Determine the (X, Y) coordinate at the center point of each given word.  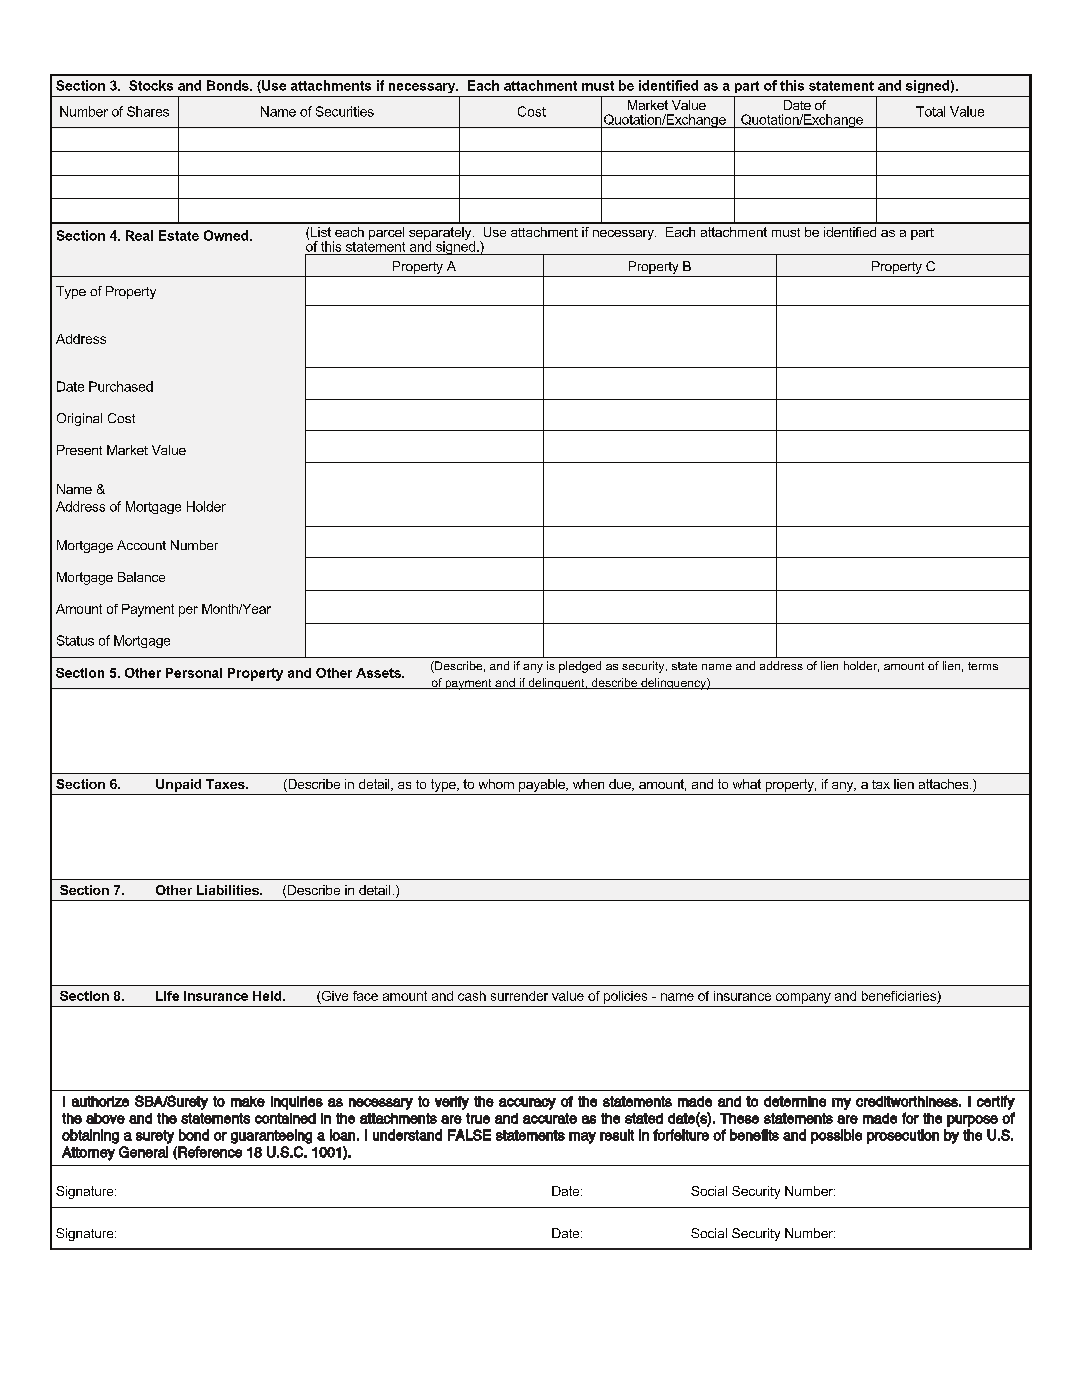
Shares (148, 111)
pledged (580, 667)
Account (141, 545)
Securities (345, 111)
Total (930, 111)
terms (983, 666)
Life (167, 996)
